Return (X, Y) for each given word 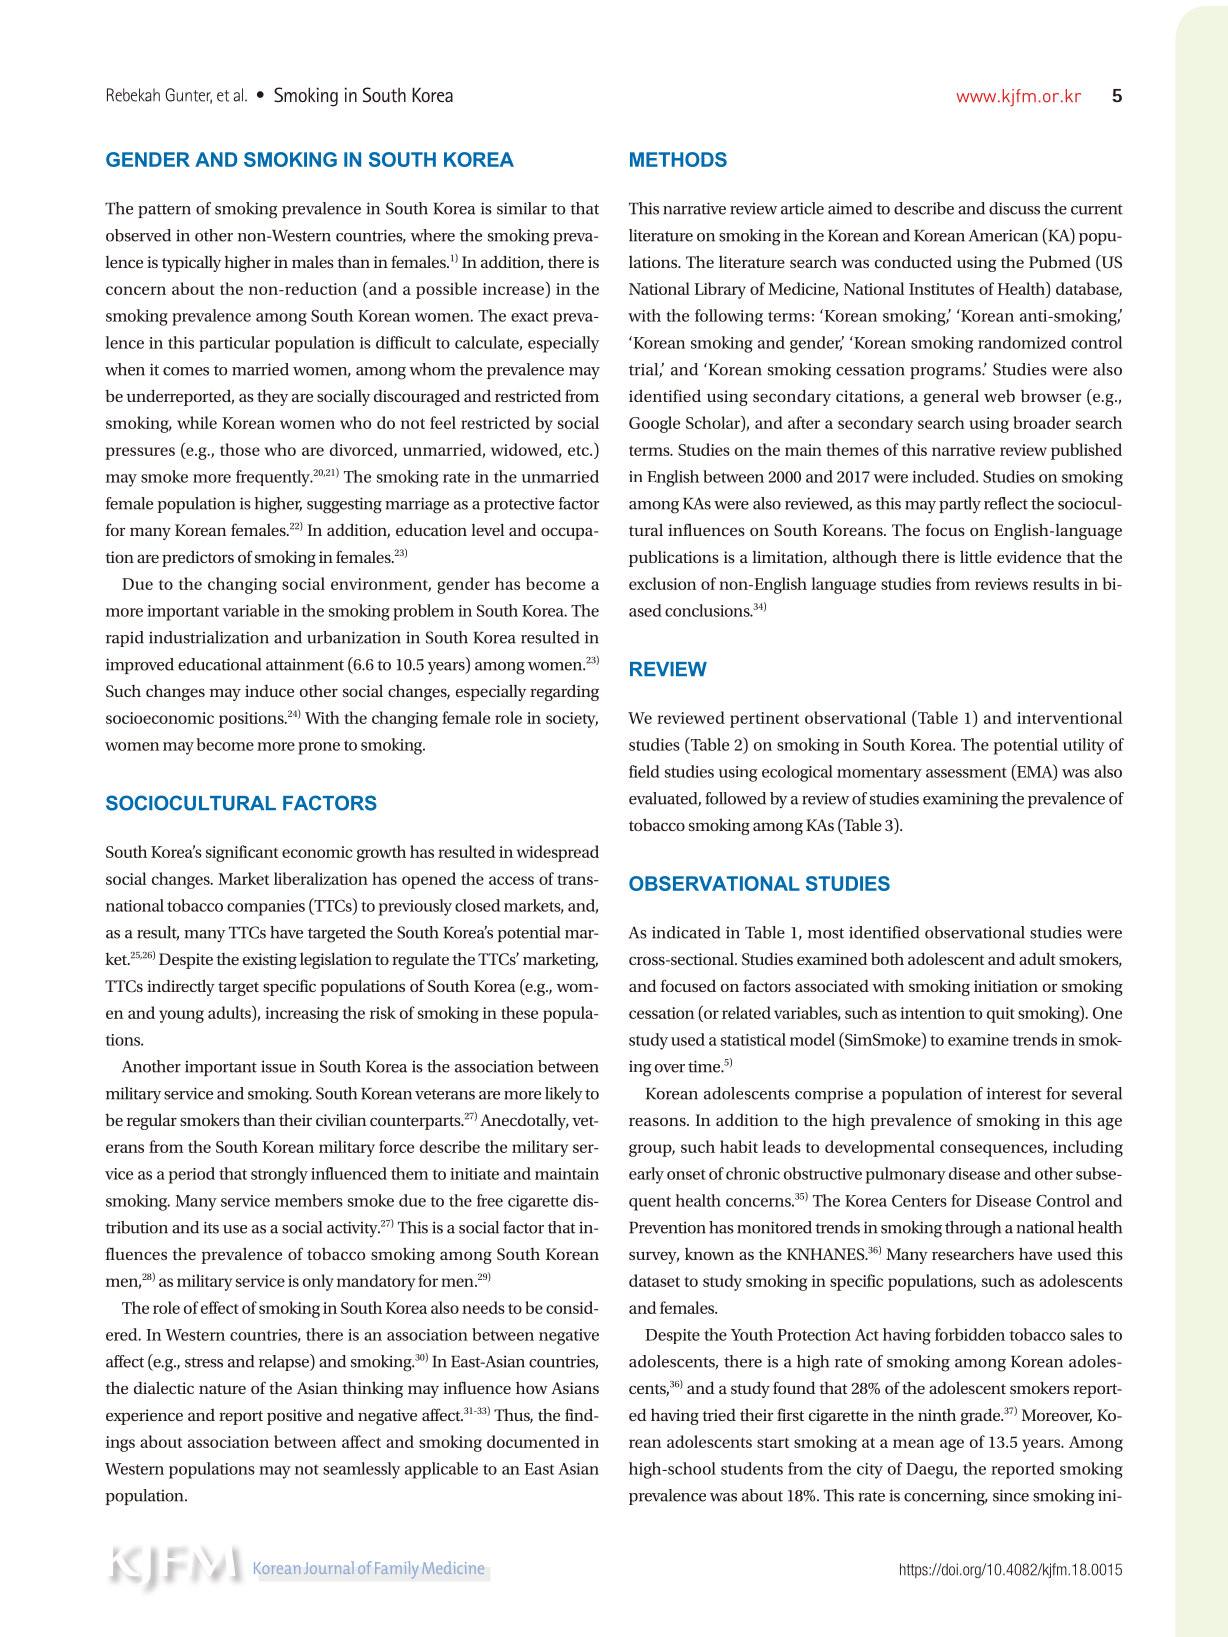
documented (533, 1441)
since (1011, 1495)
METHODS (678, 159)
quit (1001, 1015)
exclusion (663, 583)
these (519, 1012)
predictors (198, 558)
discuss (1014, 208)
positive (294, 1417)
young (181, 1016)
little (976, 556)
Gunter (188, 96)
